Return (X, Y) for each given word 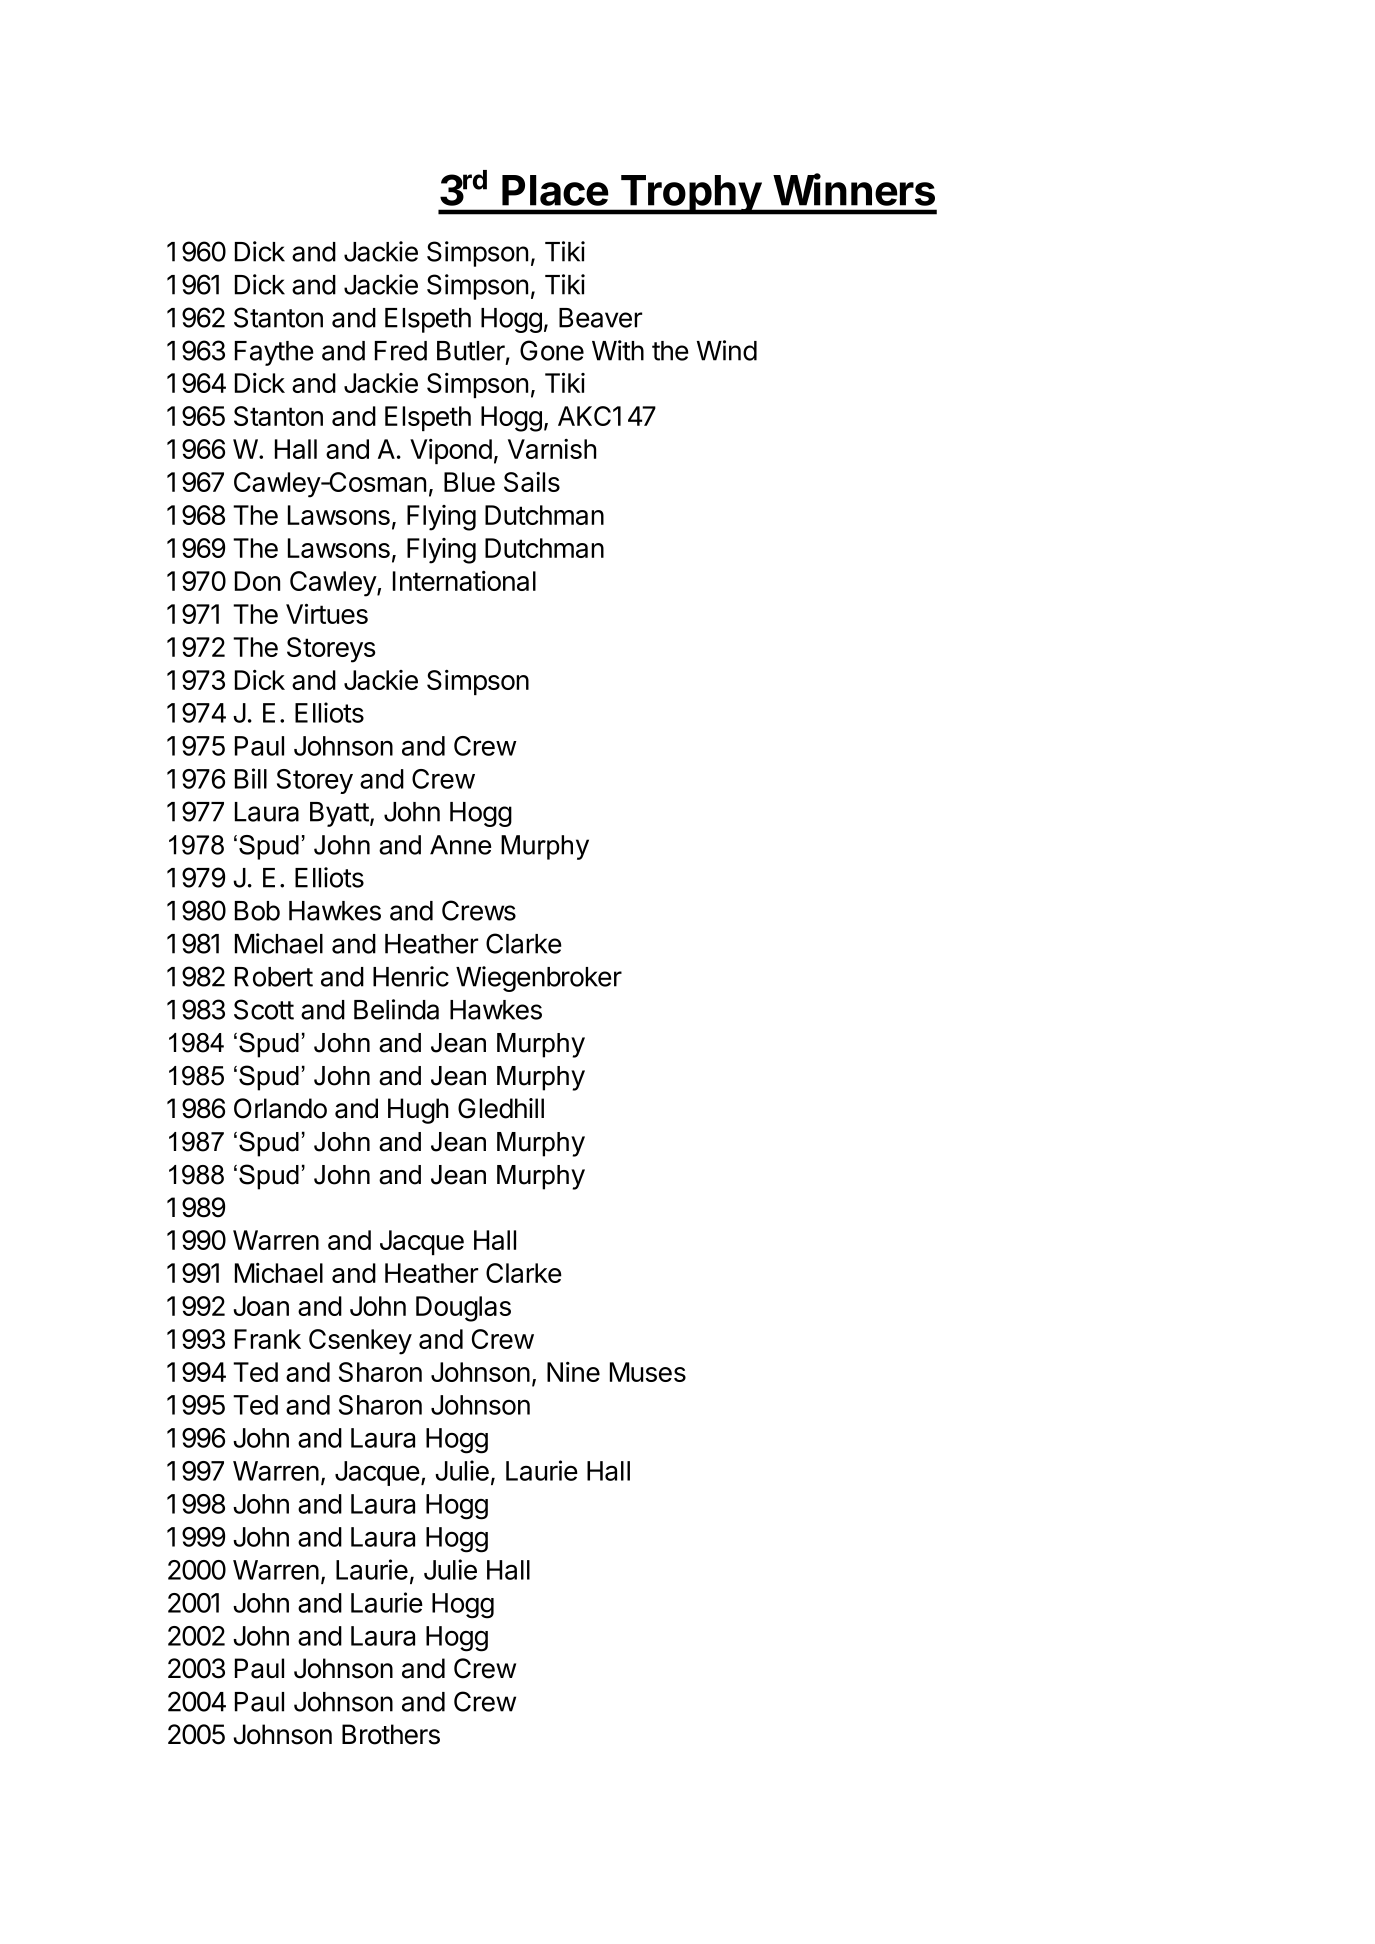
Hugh (418, 1111)
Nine (573, 1372)
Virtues (327, 614)
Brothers (391, 1734)
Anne (460, 845)
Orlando (280, 1108)
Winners (854, 189)
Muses (648, 1372)
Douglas (463, 1309)
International (464, 581)
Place (555, 190)
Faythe (274, 353)
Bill (251, 778)
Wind (727, 350)
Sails (532, 482)
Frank (268, 1339)
